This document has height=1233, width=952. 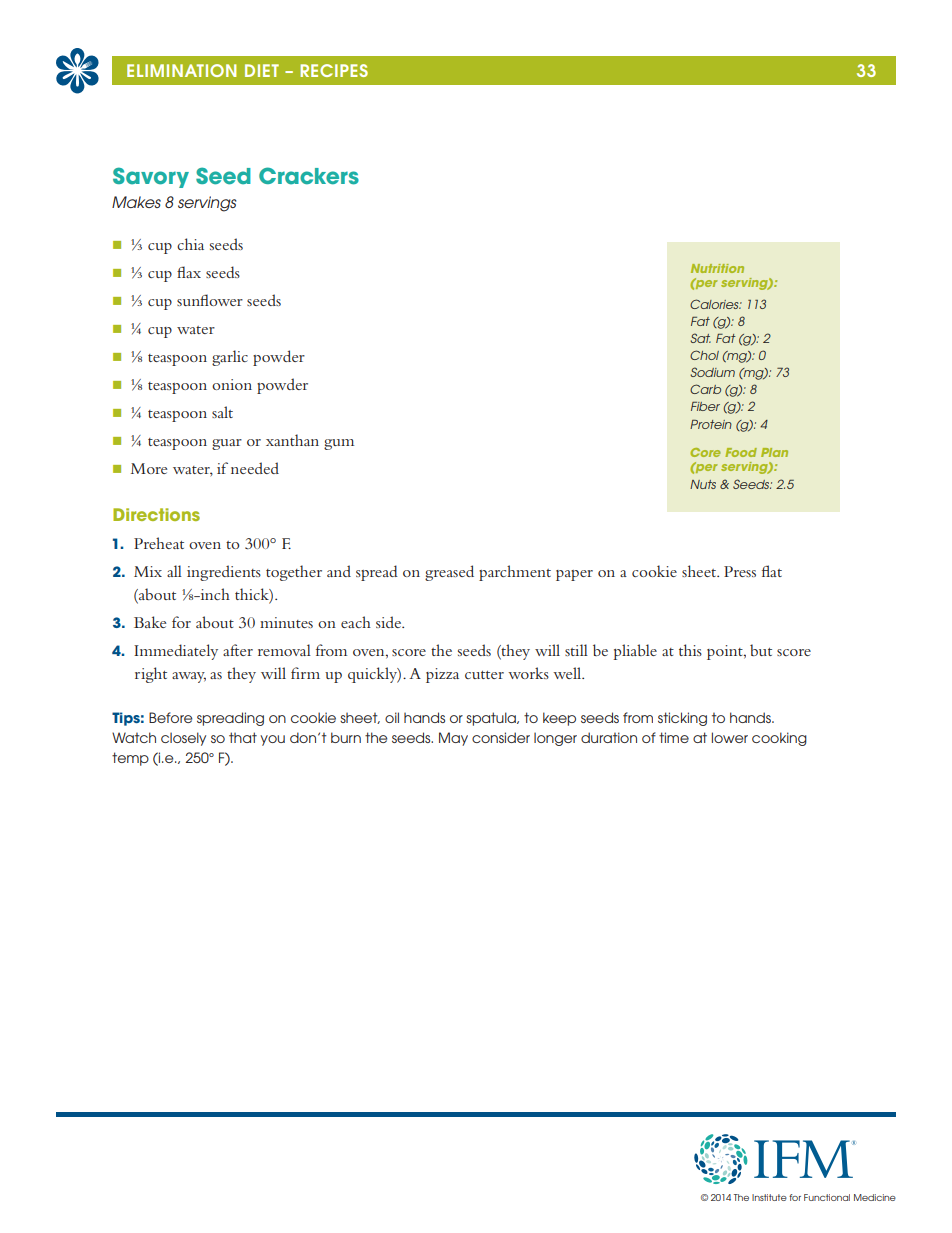 What do you see at coordinates (712, 372) in the document?
I see `Sodium` at bounding box center [712, 372].
